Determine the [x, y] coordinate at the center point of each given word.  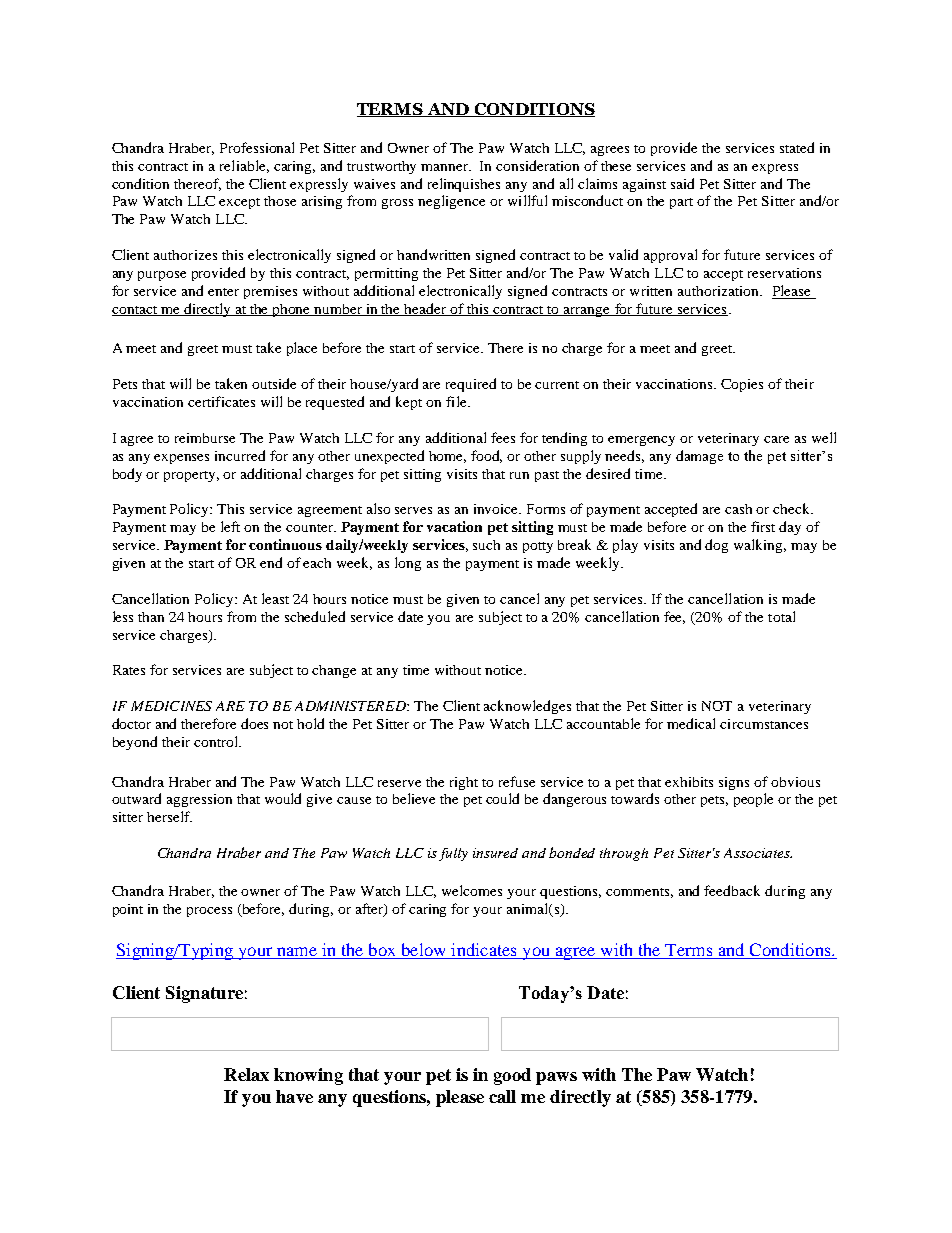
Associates [758, 853]
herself [169, 816]
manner [446, 167]
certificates [221, 401]
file [457, 401]
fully [453, 854]
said [682, 183]
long [408, 564]
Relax [246, 1074]
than [151, 617]
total [781, 616]
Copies [742, 385]
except [239, 203]
